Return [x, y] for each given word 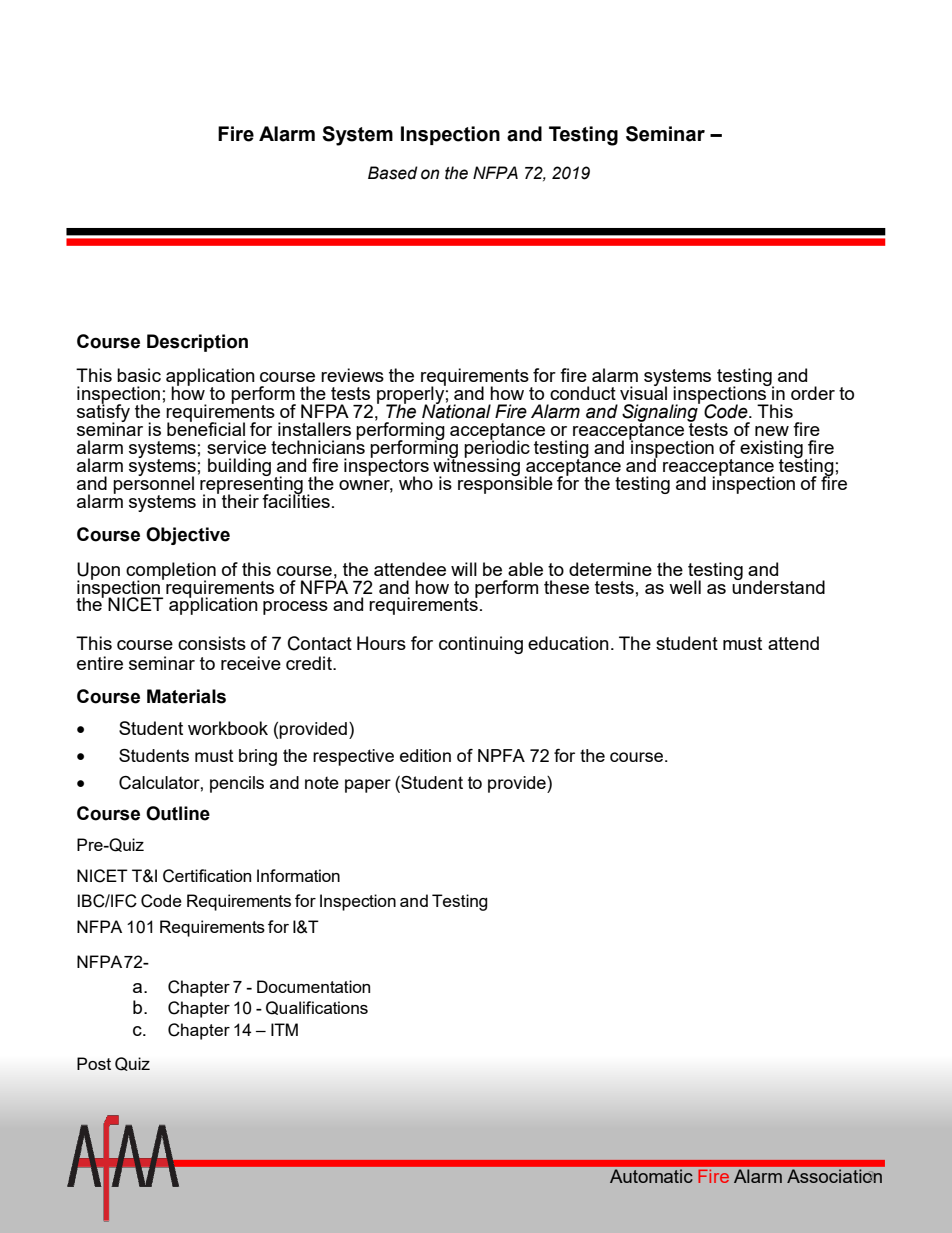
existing [771, 450]
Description [197, 343]
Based [393, 173]
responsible [505, 484]
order [813, 393]
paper [368, 786]
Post [94, 1063]
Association [834, 1176]
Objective [188, 536]
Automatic [651, 1176]
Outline [178, 813]
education [568, 643]
